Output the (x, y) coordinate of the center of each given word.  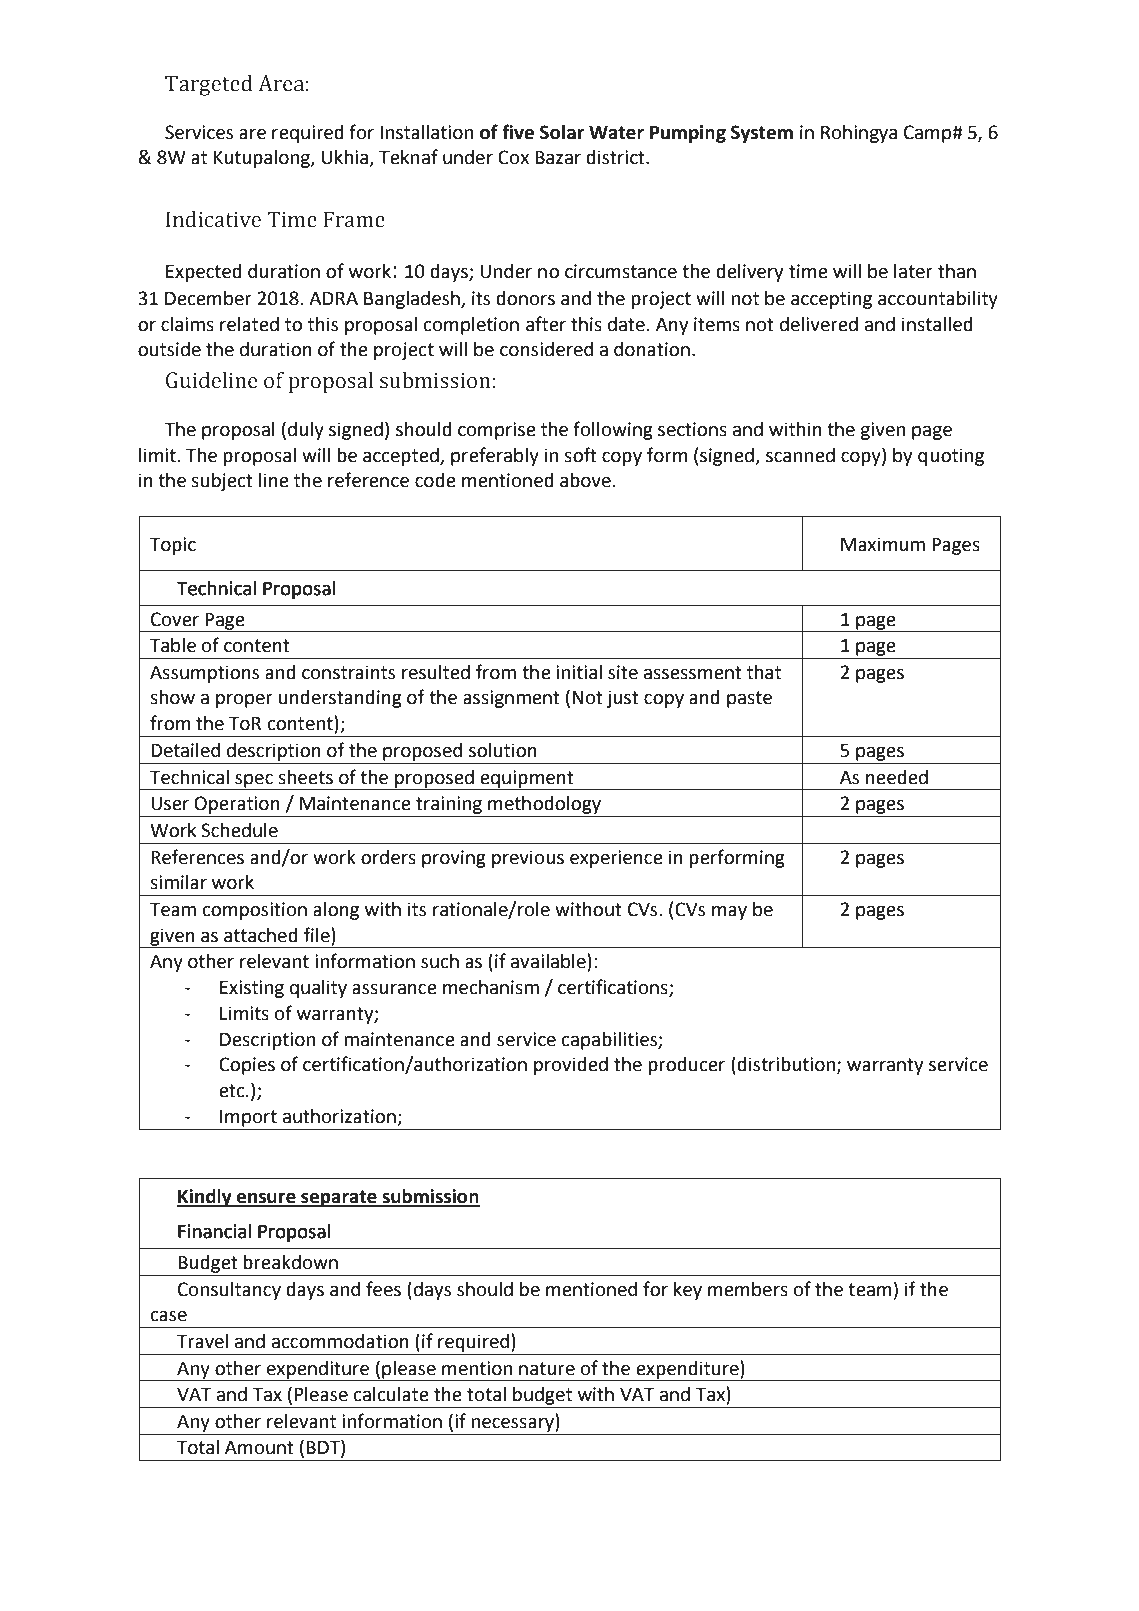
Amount (259, 1448)
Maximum (883, 544)
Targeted (208, 85)
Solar (562, 132)
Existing (252, 989)
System (762, 134)
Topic (173, 546)
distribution (786, 1065)
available (549, 962)
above (586, 480)
